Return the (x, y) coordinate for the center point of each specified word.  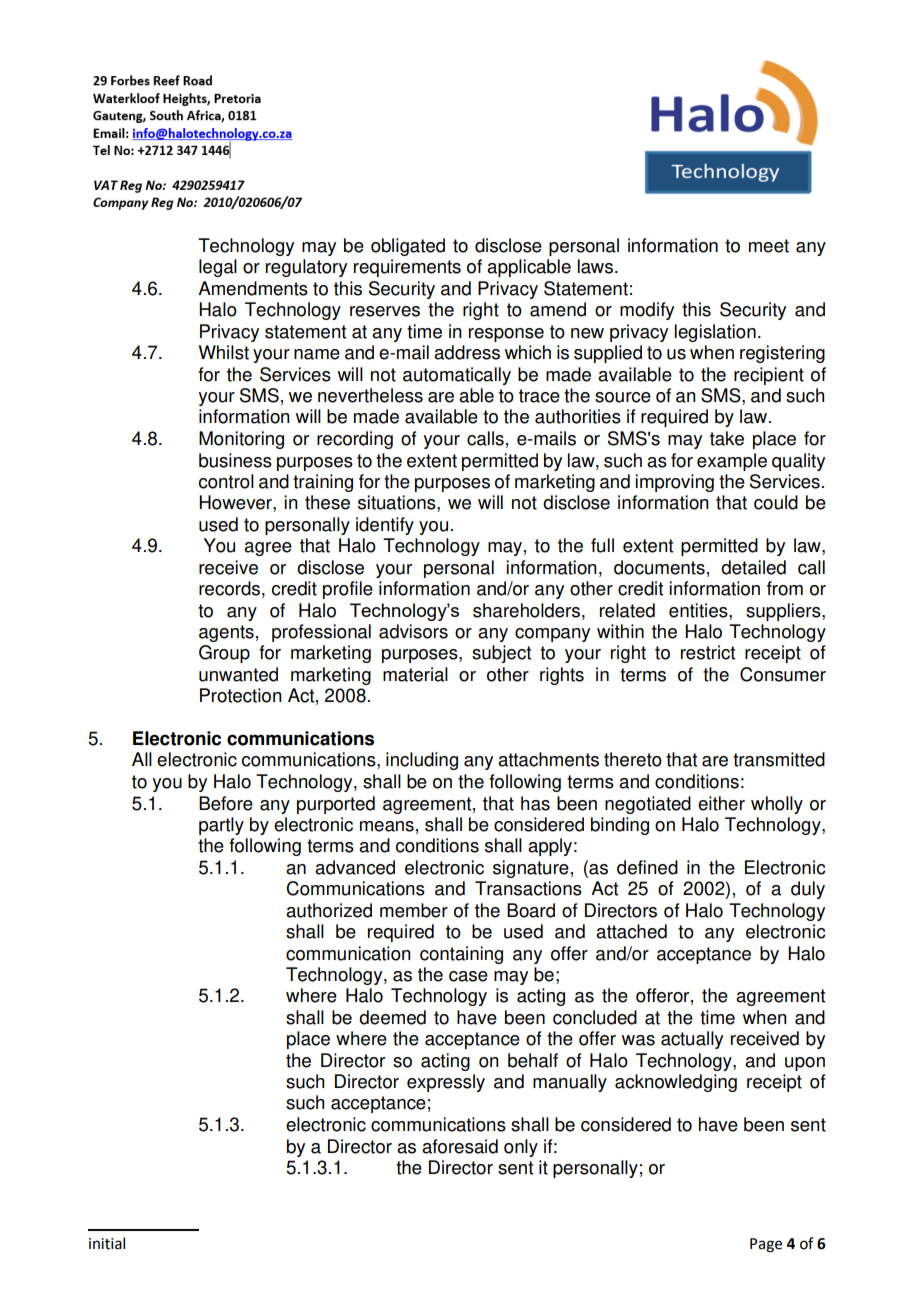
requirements (407, 268)
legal (218, 268)
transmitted (779, 759)
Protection (241, 695)
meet (769, 246)
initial (107, 1243)
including (422, 761)
